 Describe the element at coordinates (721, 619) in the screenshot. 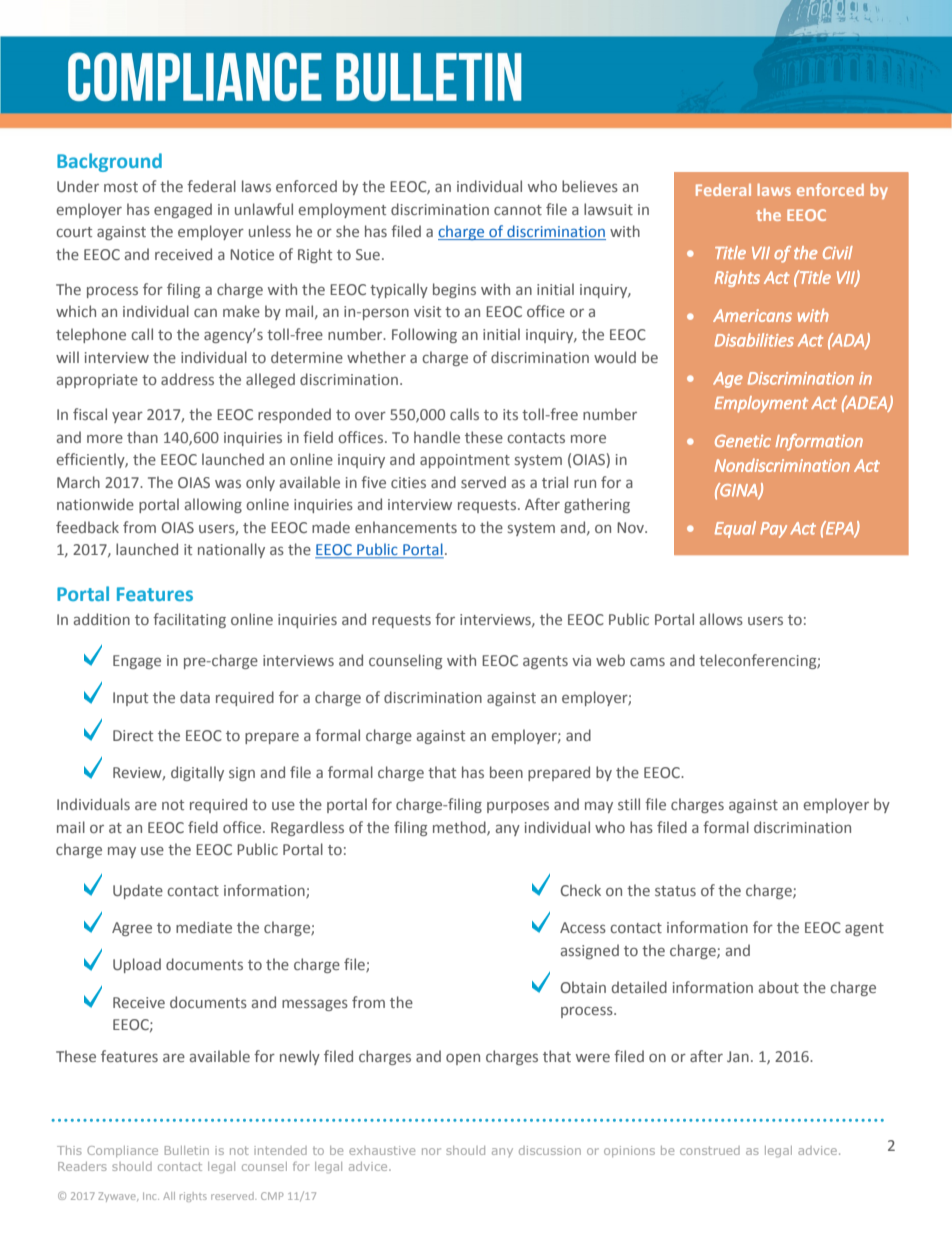

I see `allows` at that location.
